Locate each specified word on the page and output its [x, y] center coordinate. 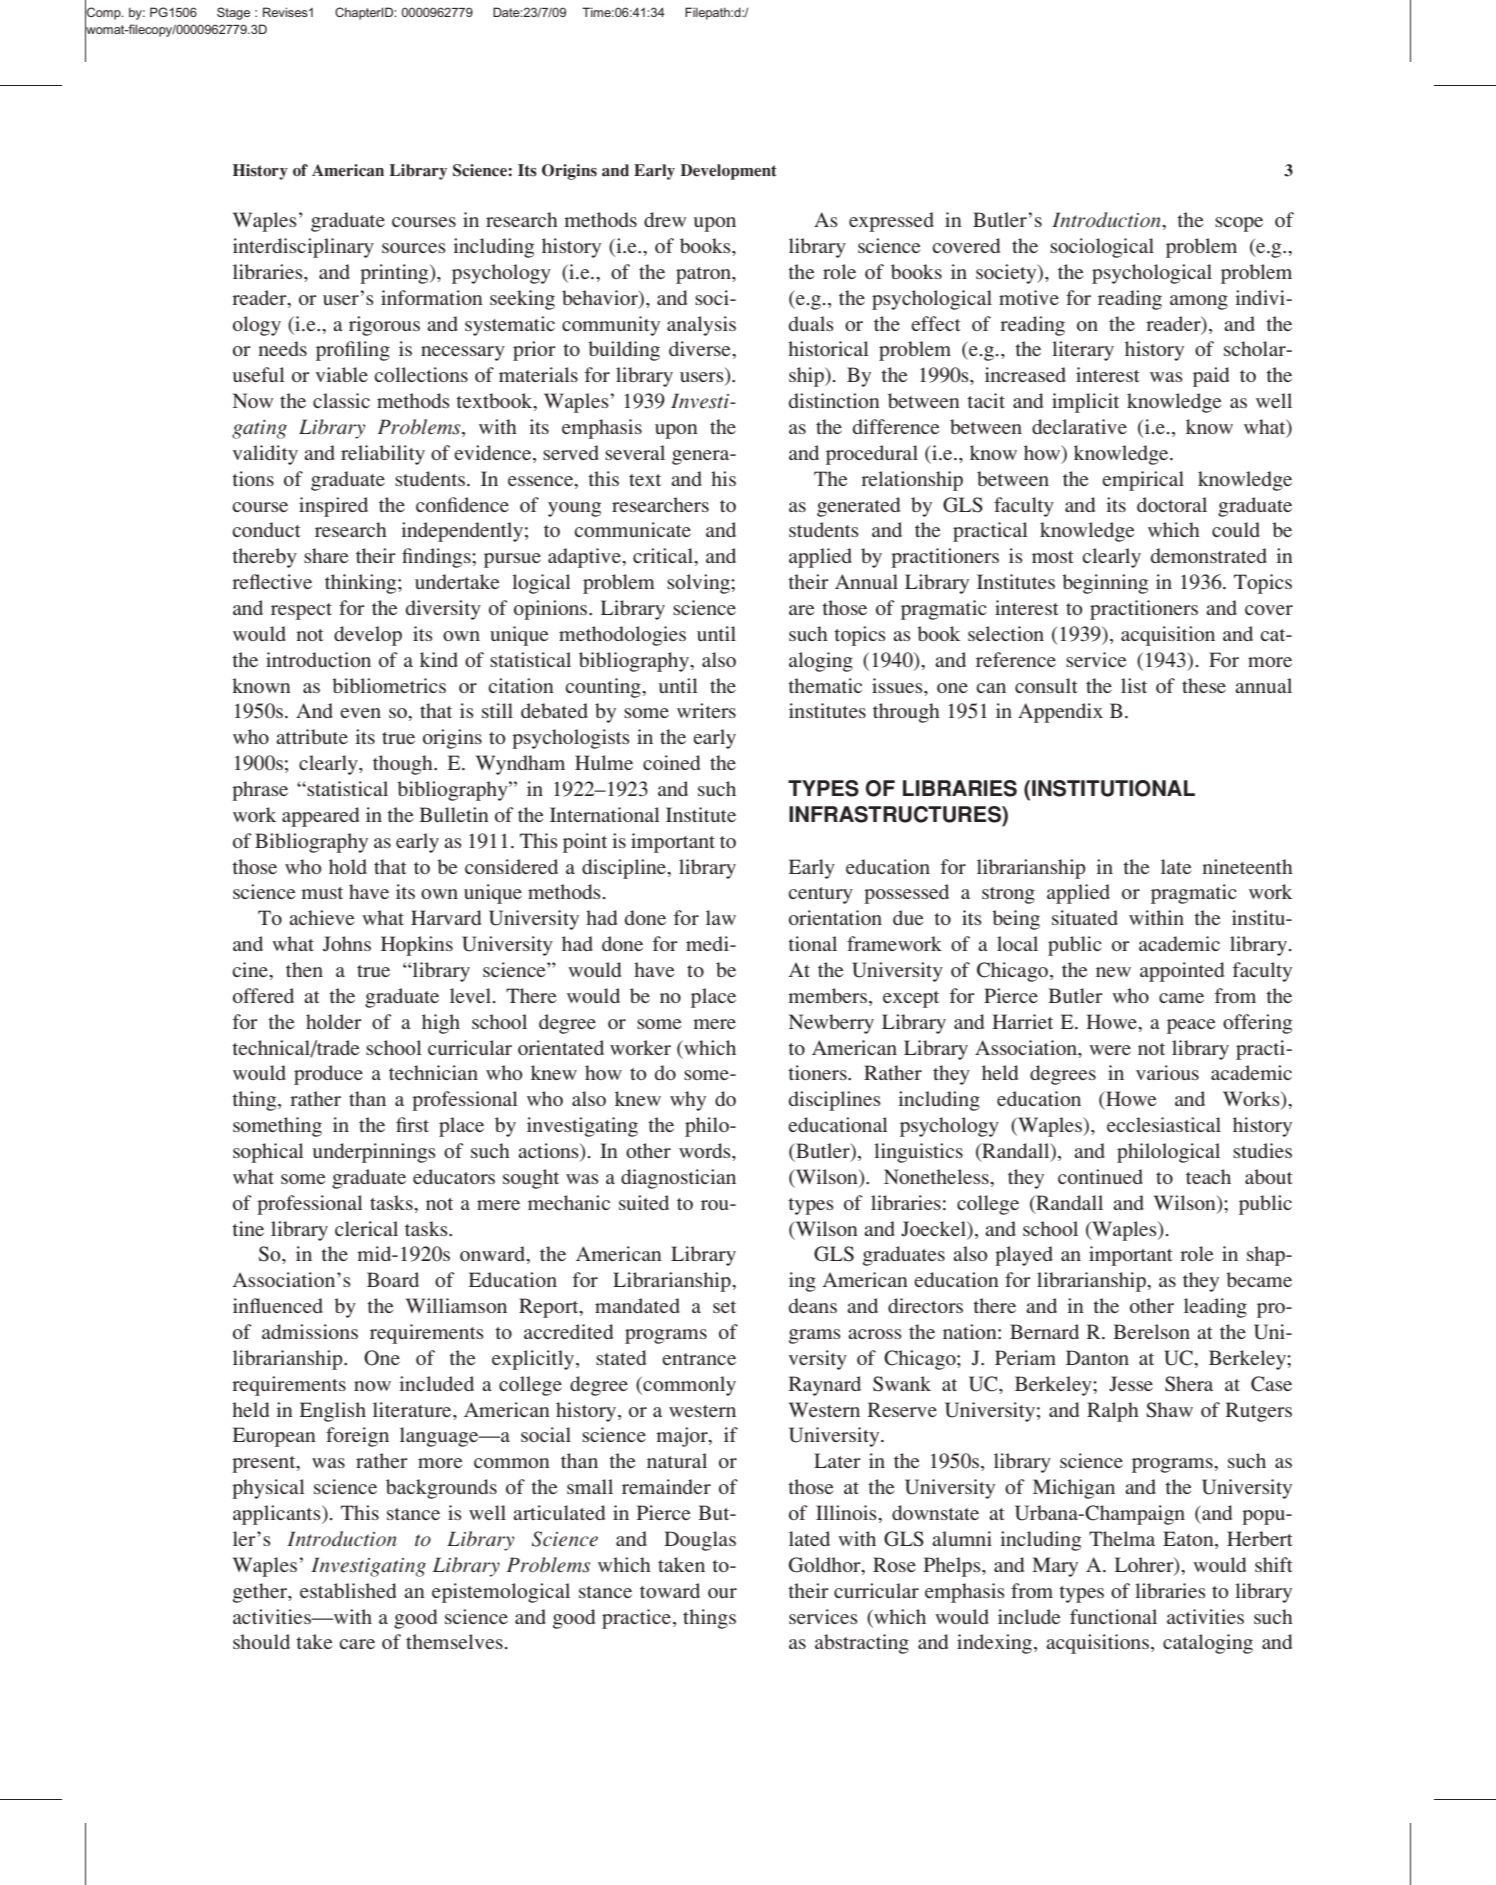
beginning [1105, 584]
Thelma [1122, 1538]
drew [665, 219]
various [1167, 1072]
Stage [233, 13]
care [357, 1644]
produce [328, 1075]
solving [699, 584]
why [688, 1101]
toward [670, 1590]
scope [1239, 224]
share [326, 555]
